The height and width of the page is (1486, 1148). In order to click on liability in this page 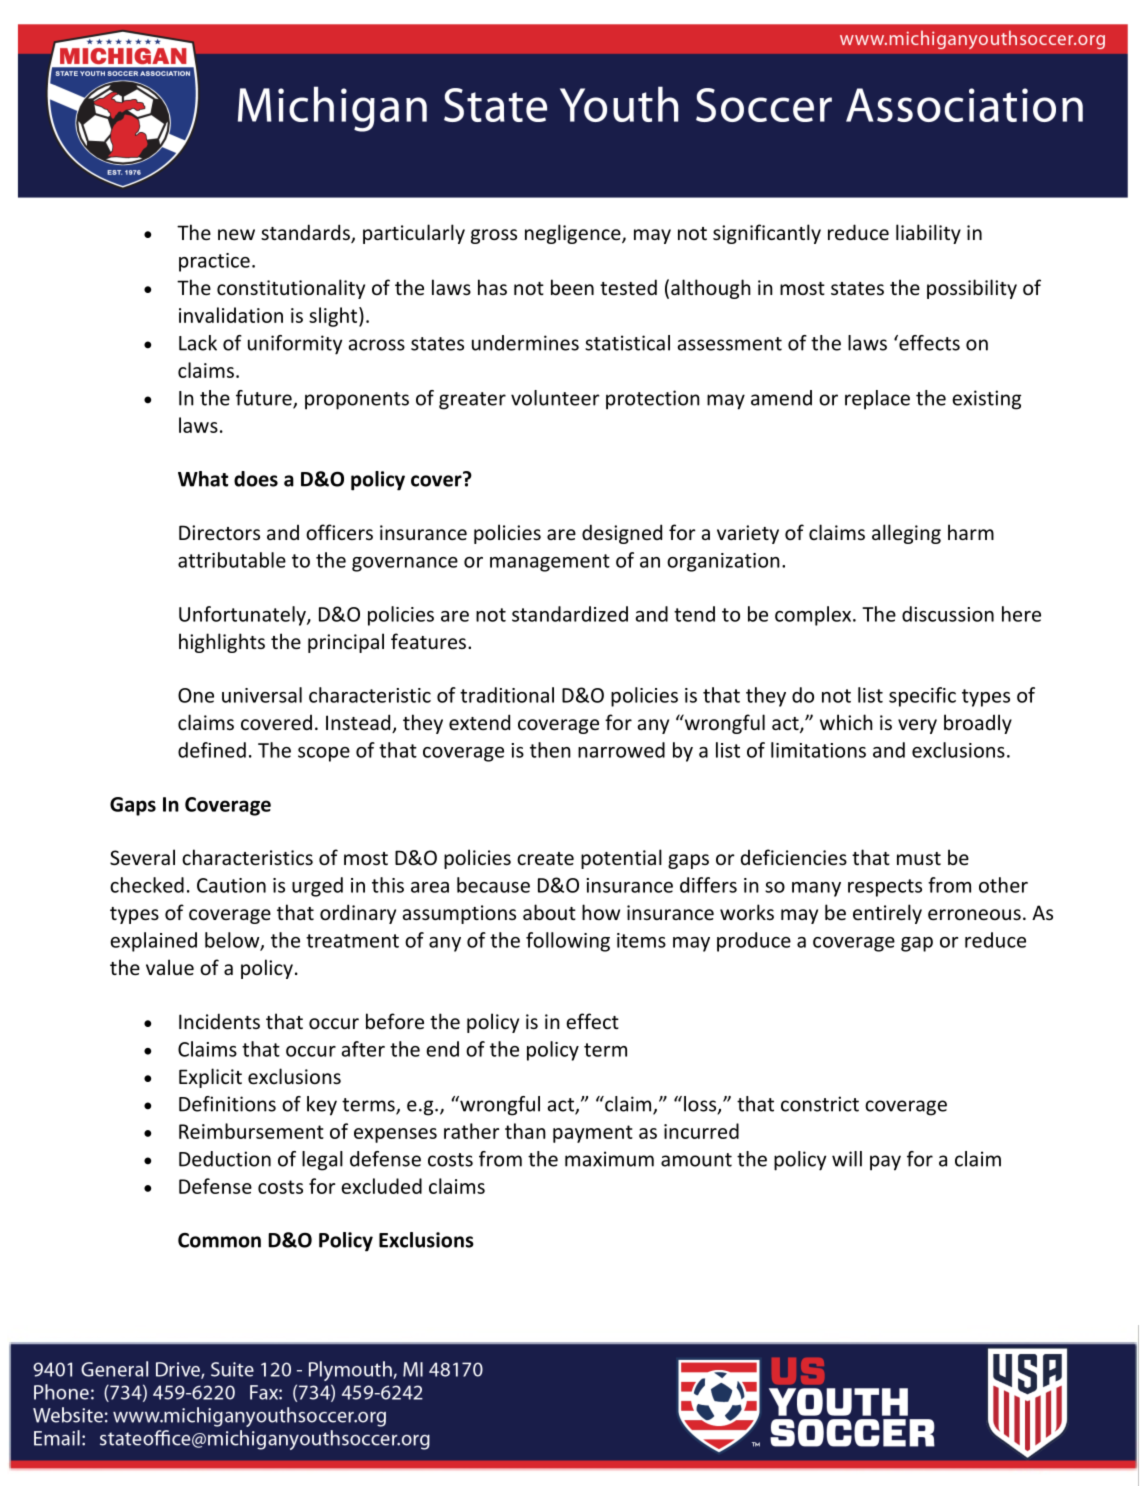, I will do `click(928, 234)`.
